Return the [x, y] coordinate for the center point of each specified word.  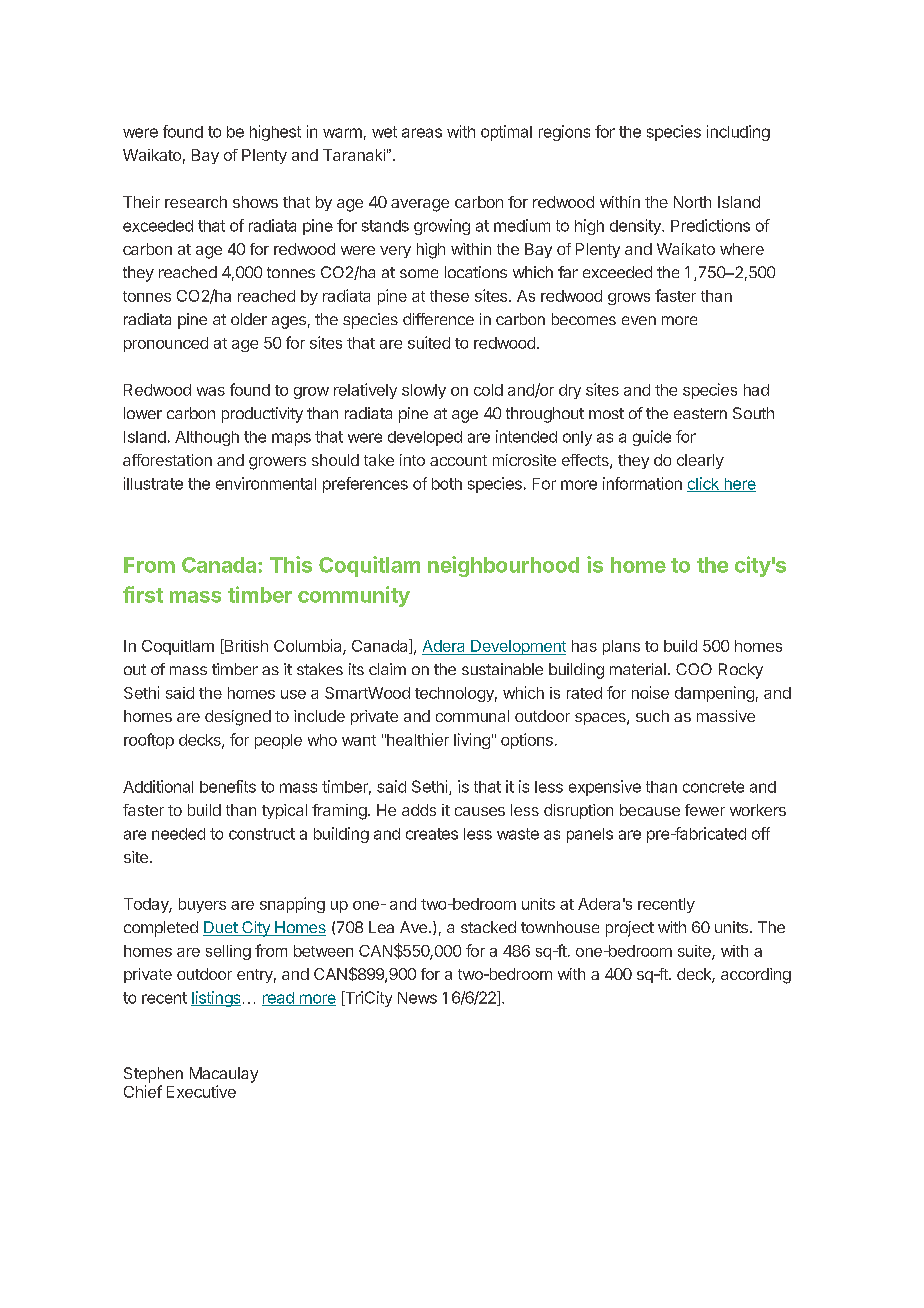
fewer [705, 810]
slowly [424, 391]
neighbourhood [503, 566]
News [417, 998]
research [196, 202]
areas [422, 133]
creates [432, 834]
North [692, 202]
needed [178, 834]
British [245, 646]
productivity [262, 415]
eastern [700, 413]
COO [694, 669]
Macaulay [224, 1075]
